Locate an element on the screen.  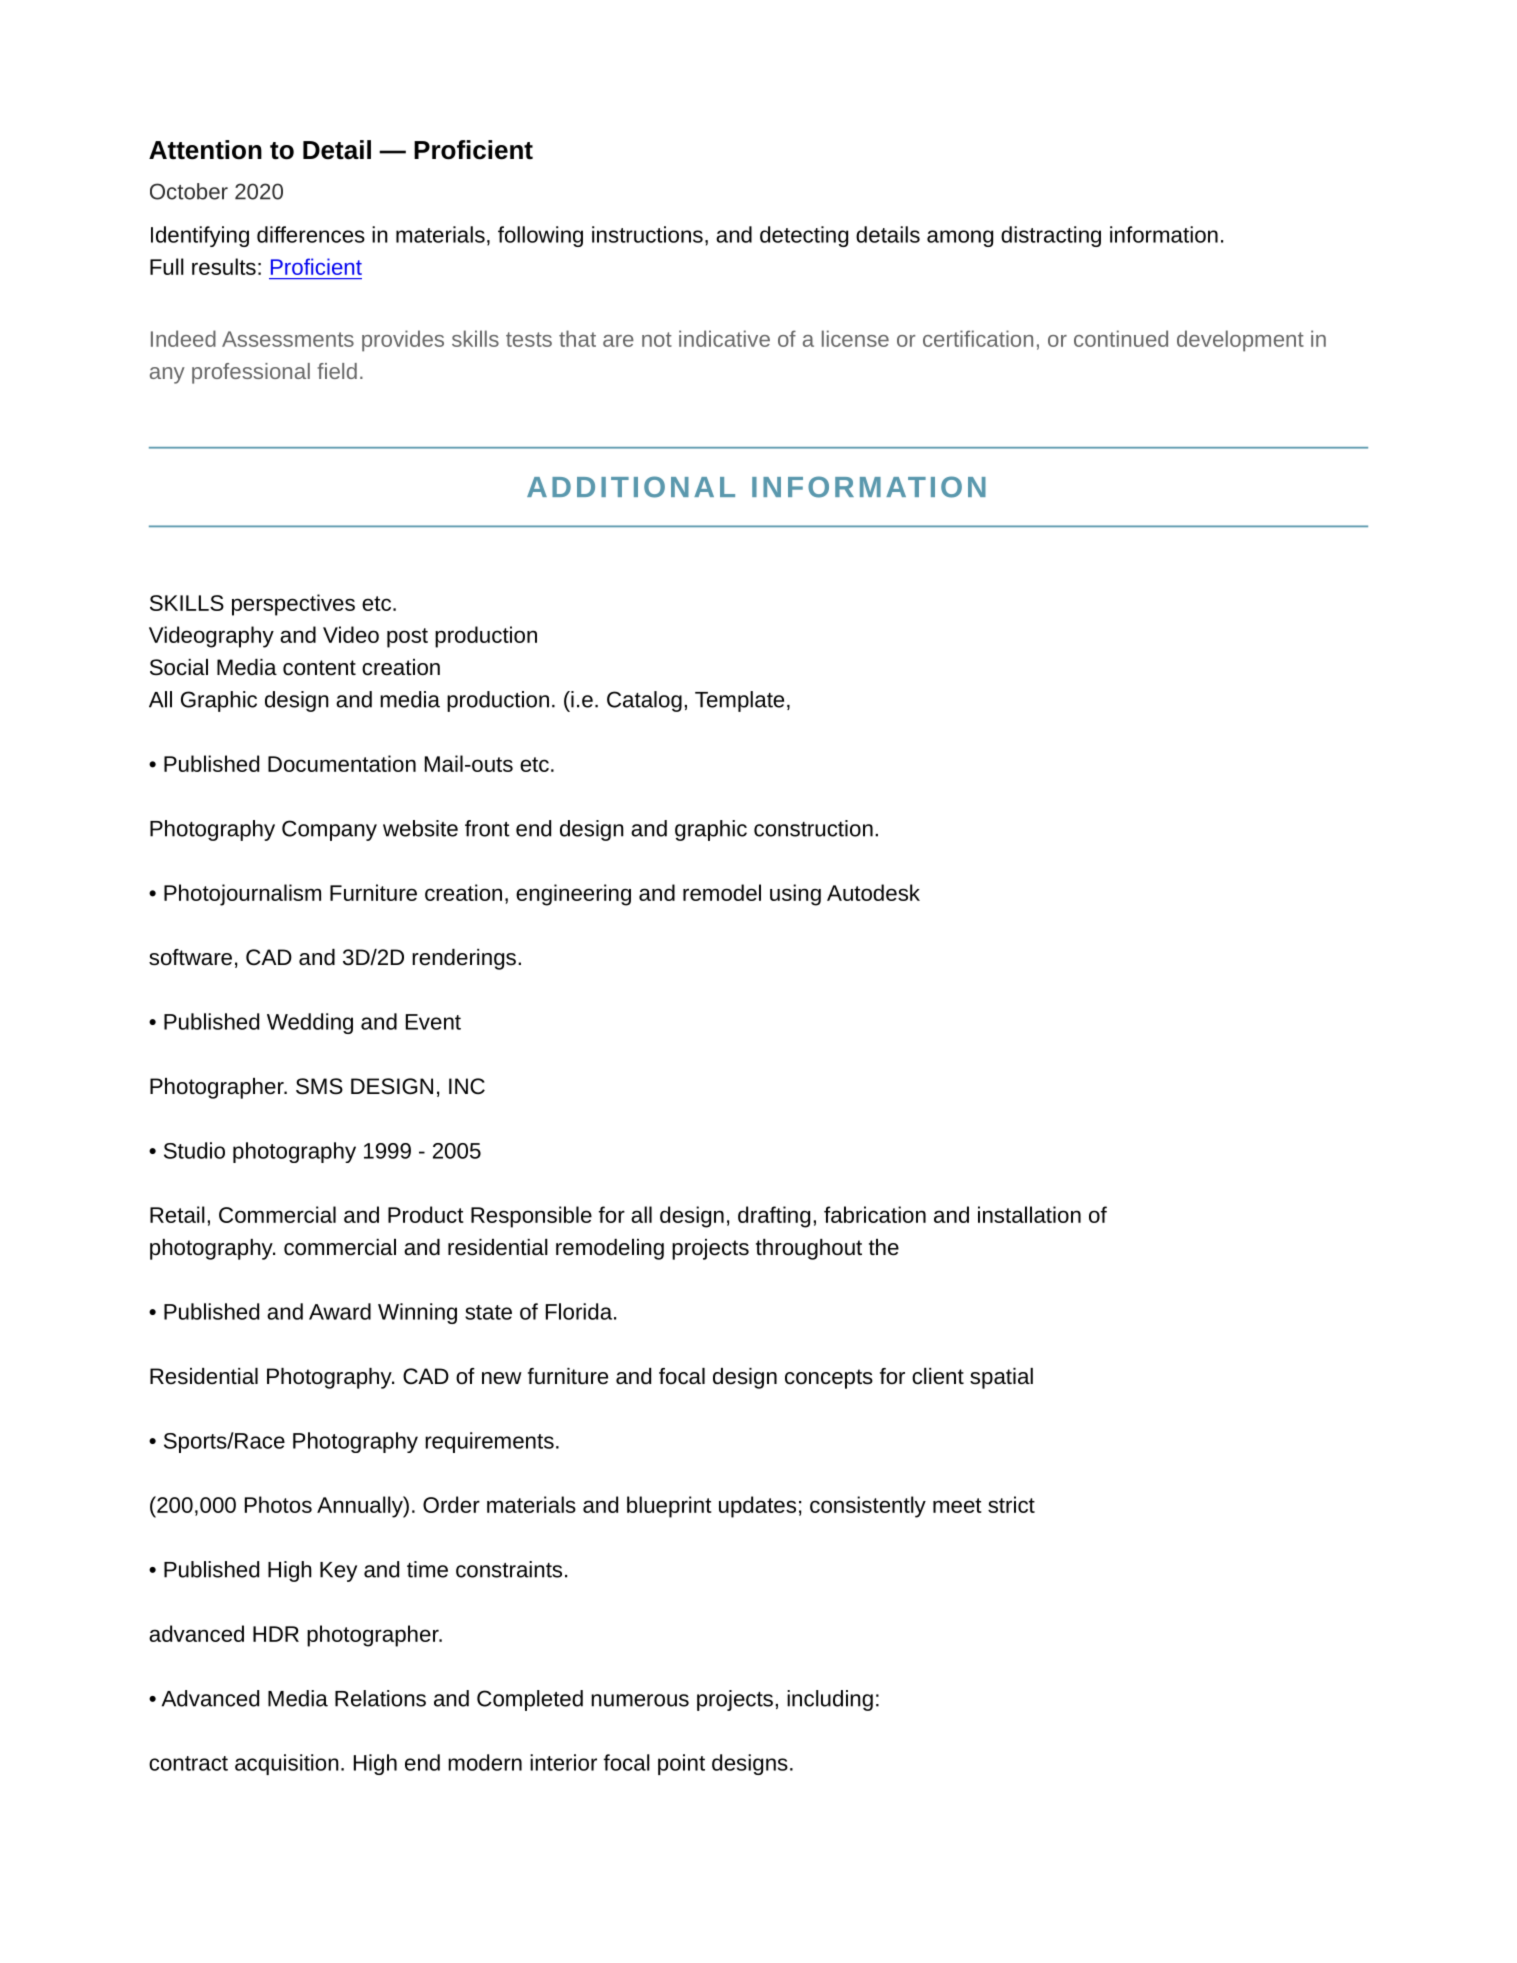
distracting is located at coordinates (1051, 236).
